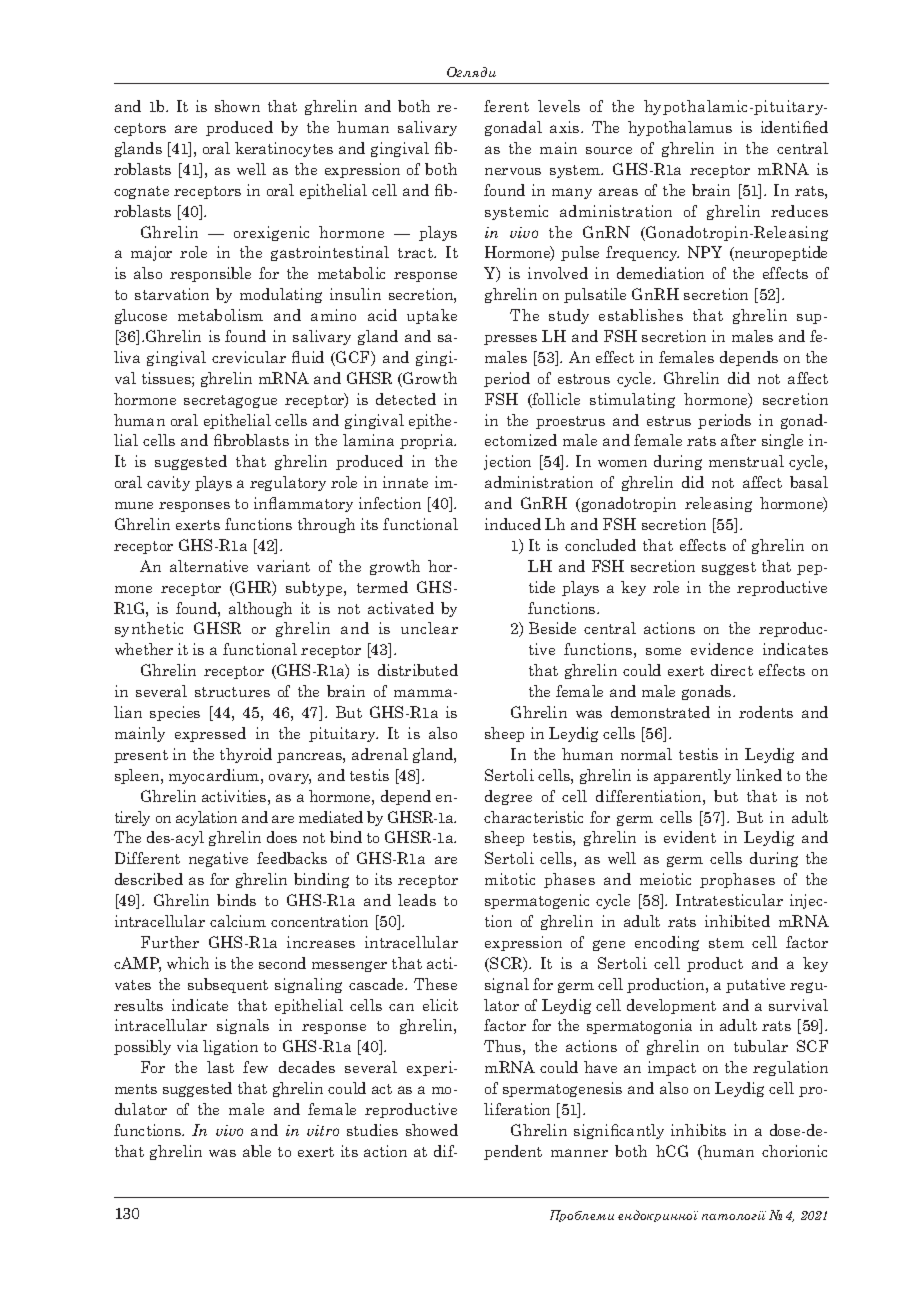 The image size is (921, 1316). I want to click on calcium, so click(238, 921).
